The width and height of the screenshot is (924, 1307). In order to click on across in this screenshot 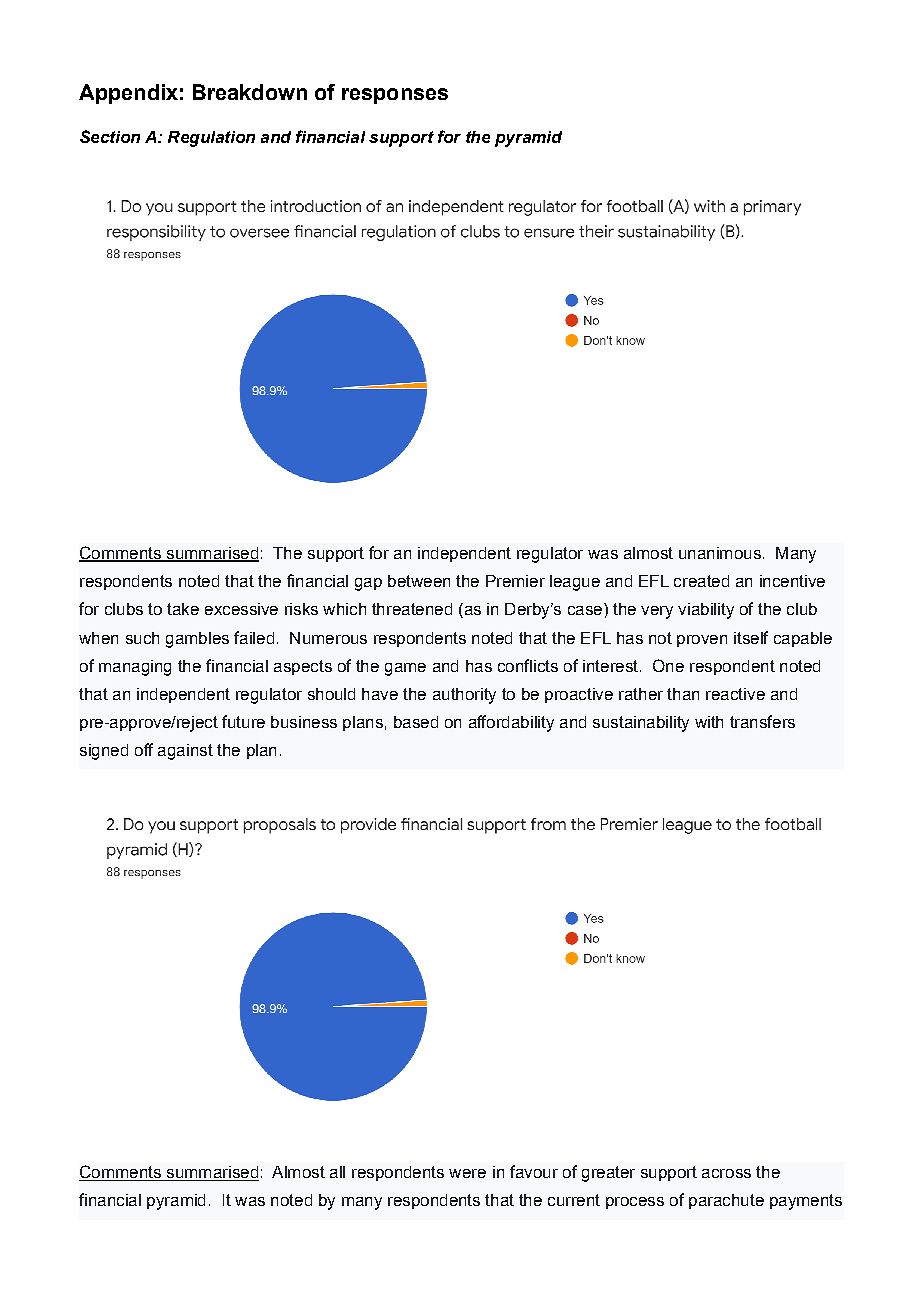, I will do `click(726, 1173)`.
